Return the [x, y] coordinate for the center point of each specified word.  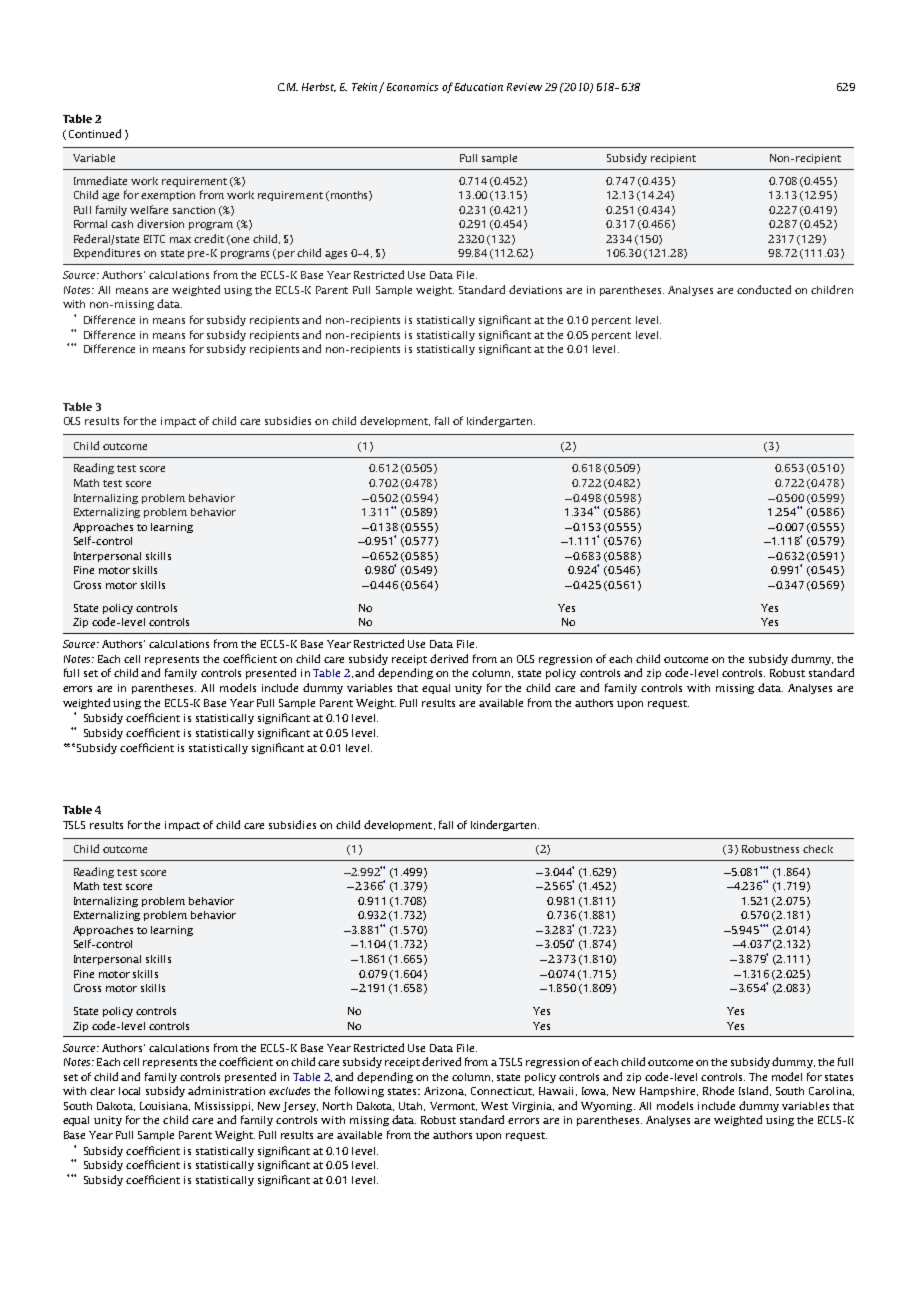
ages [336, 255]
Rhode [718, 1090]
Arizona [445, 1091]
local [129, 1091]
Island [755, 1091]
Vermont [453, 1106]
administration [226, 1090]
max [180, 240]
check [818, 849]
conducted [764, 289]
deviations [535, 289]
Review [524, 87]
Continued [95, 133]
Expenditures [107, 253]
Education [479, 87]
